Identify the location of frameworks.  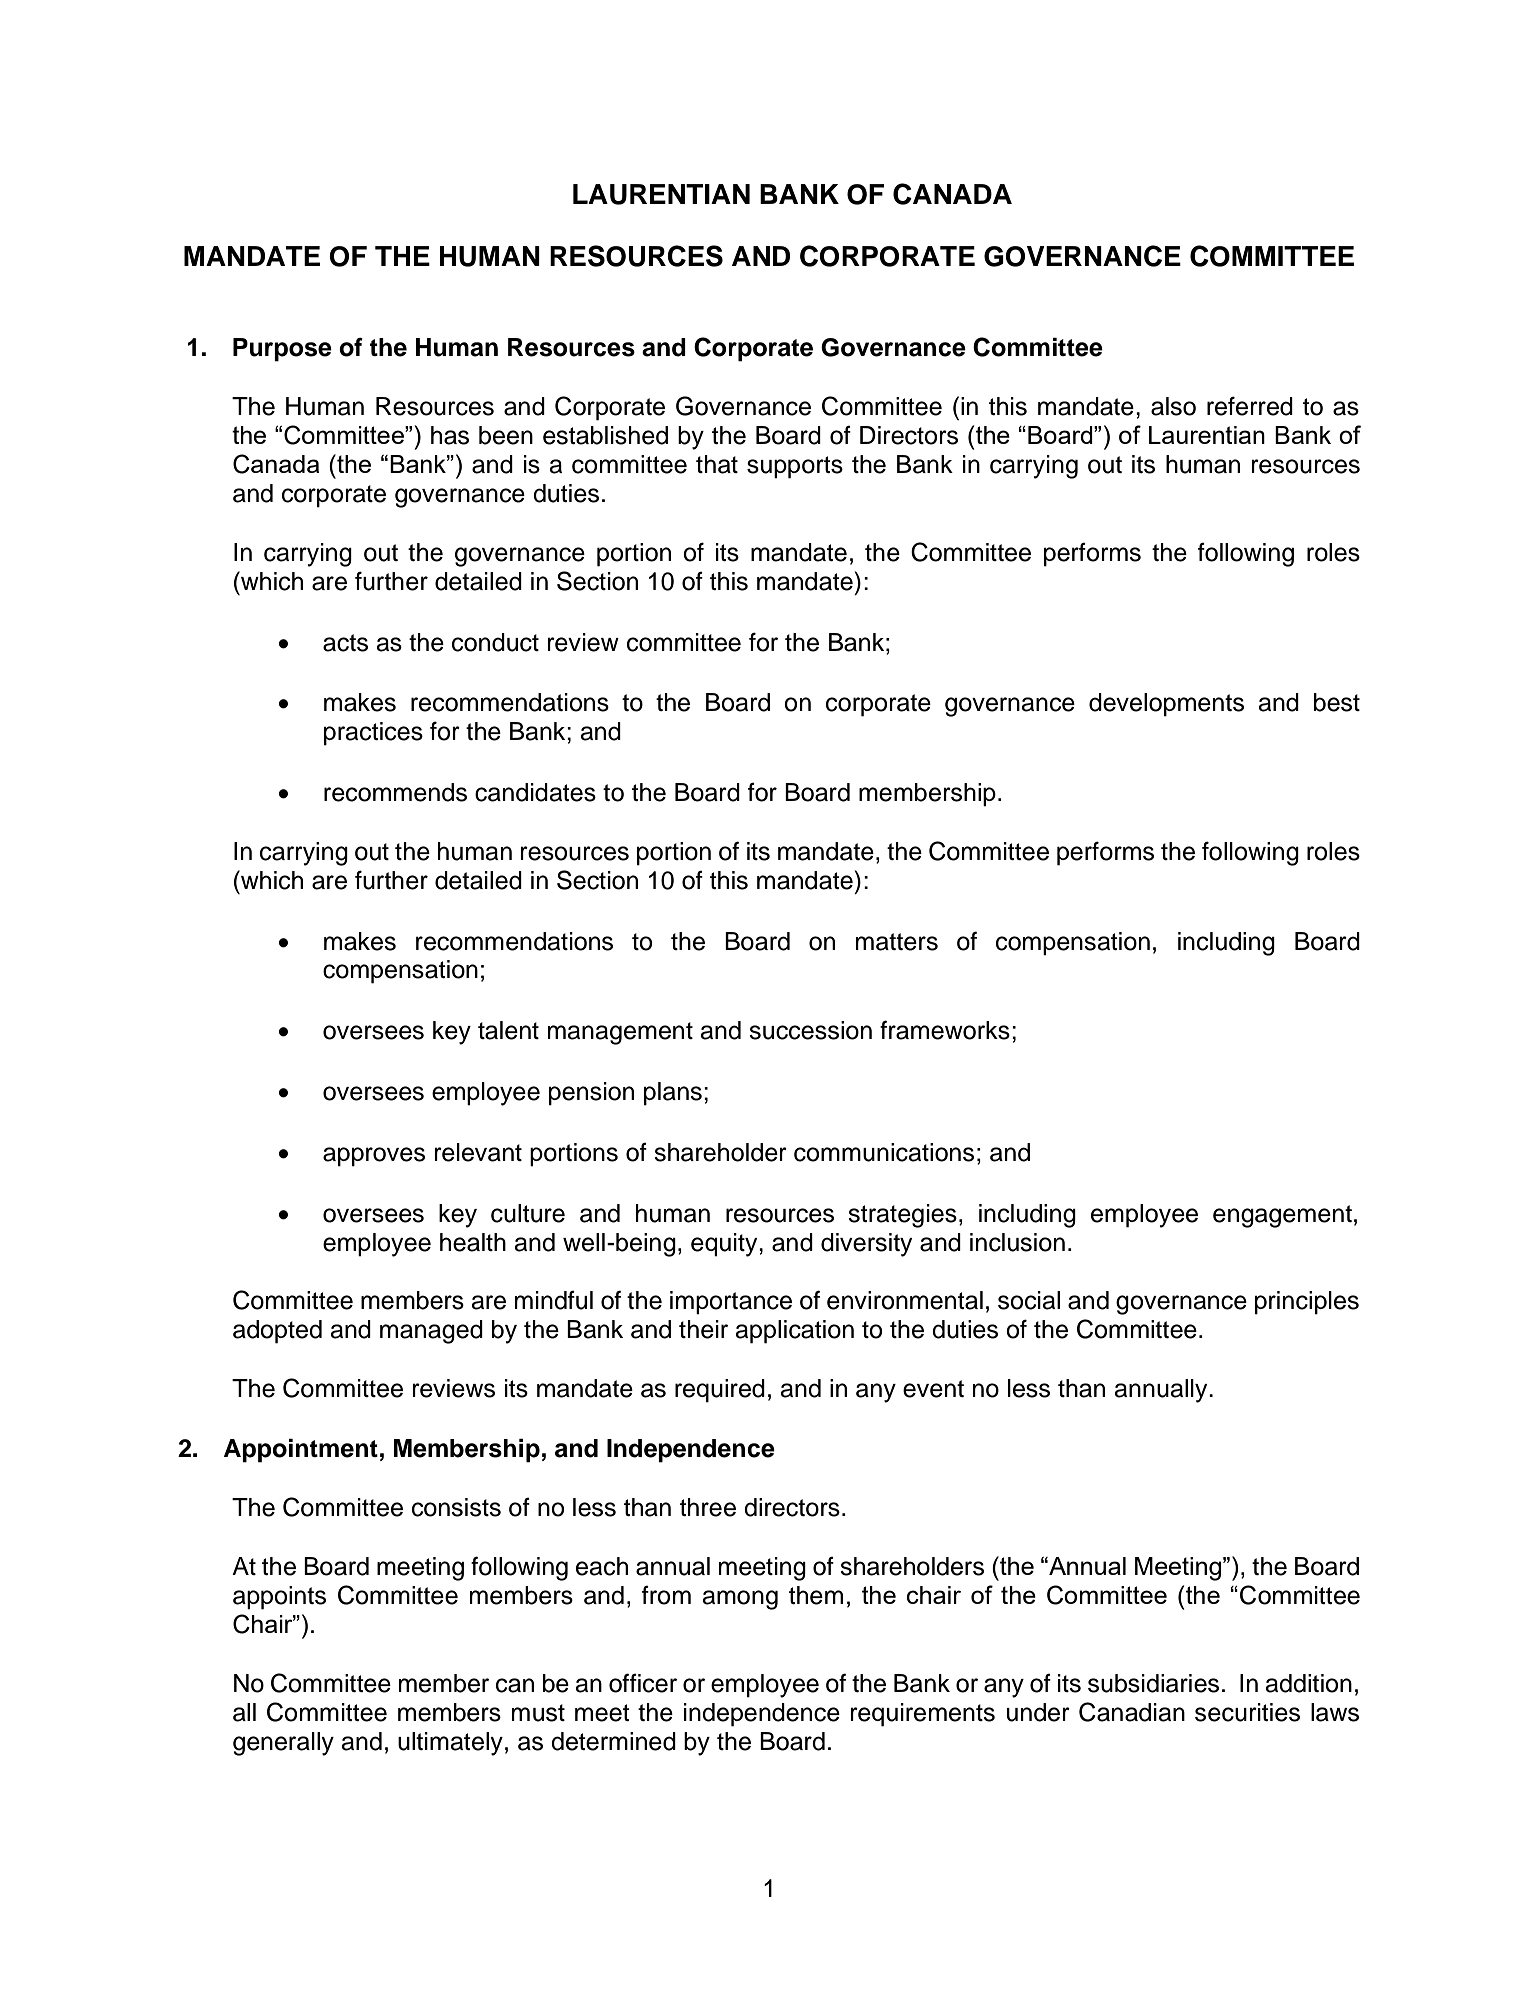
(945, 1030).
